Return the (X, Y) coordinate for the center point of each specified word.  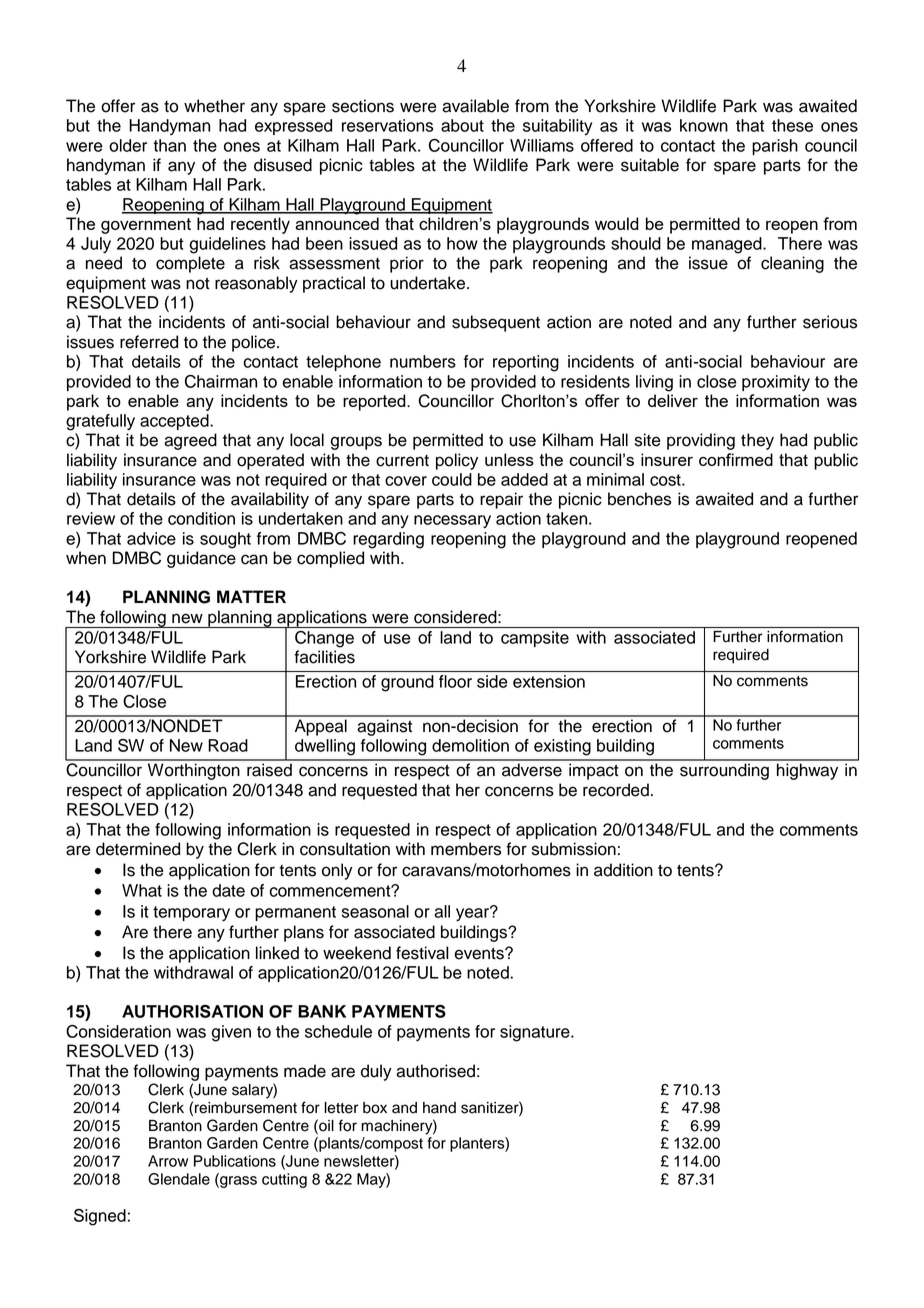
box (375, 1108)
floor (455, 681)
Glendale (179, 1179)
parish (775, 147)
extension (549, 681)
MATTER (251, 596)
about (462, 125)
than (169, 145)
